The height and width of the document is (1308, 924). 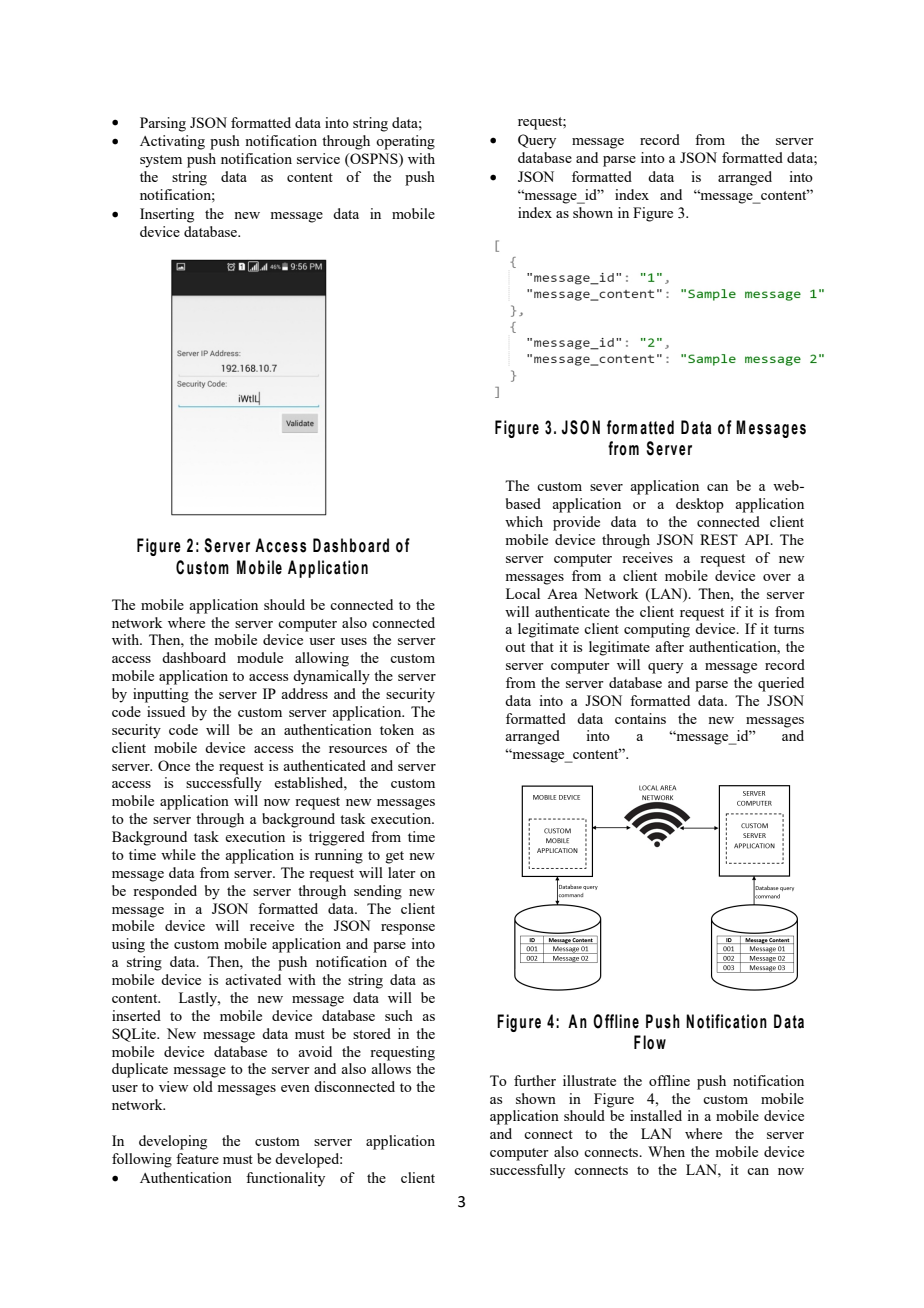 What do you see at coordinates (535, 1080) in the document?
I see `further` at bounding box center [535, 1080].
